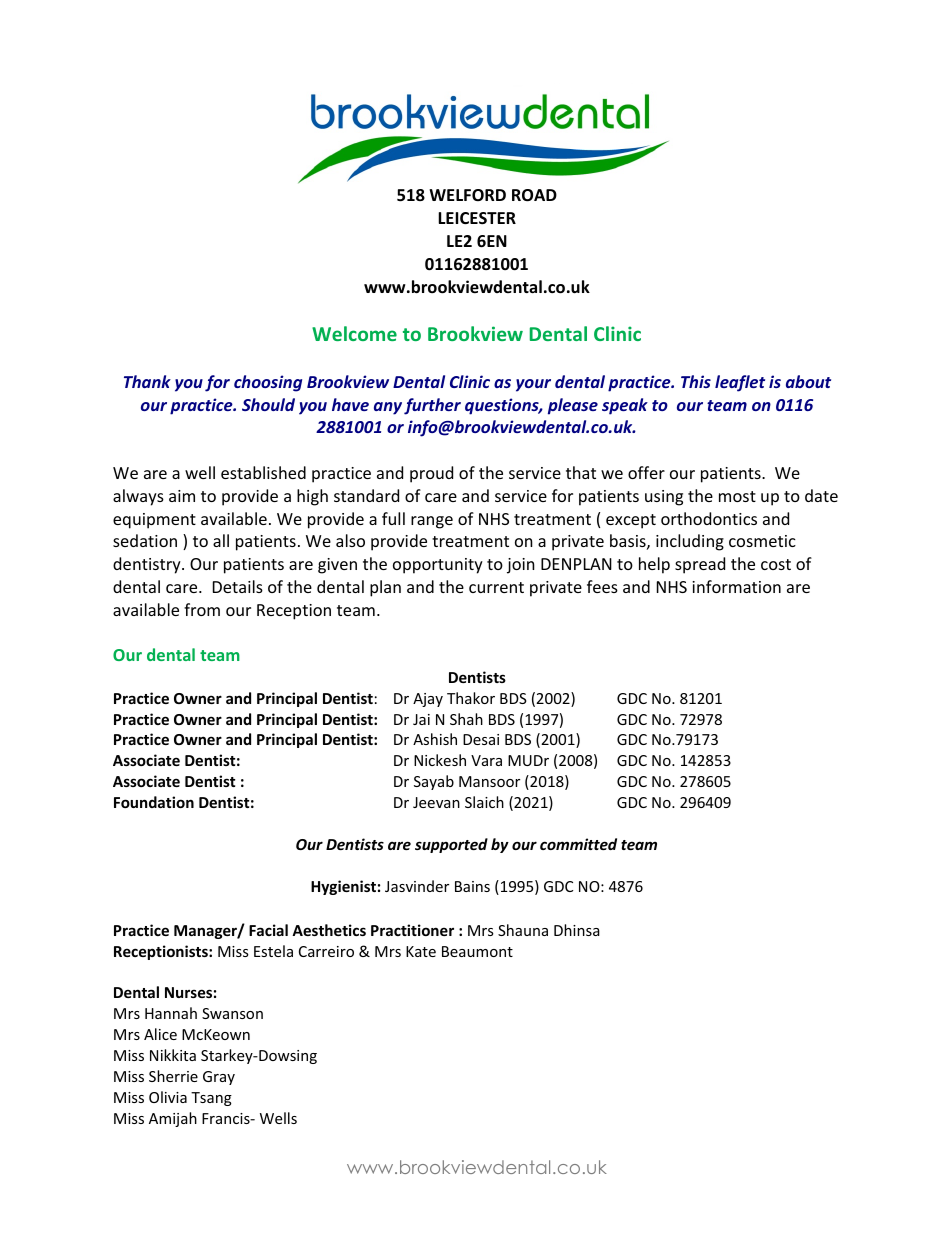 This page has width=952, height=1233. What do you see at coordinates (477, 218) in the page?
I see `LEICESTER` at bounding box center [477, 218].
